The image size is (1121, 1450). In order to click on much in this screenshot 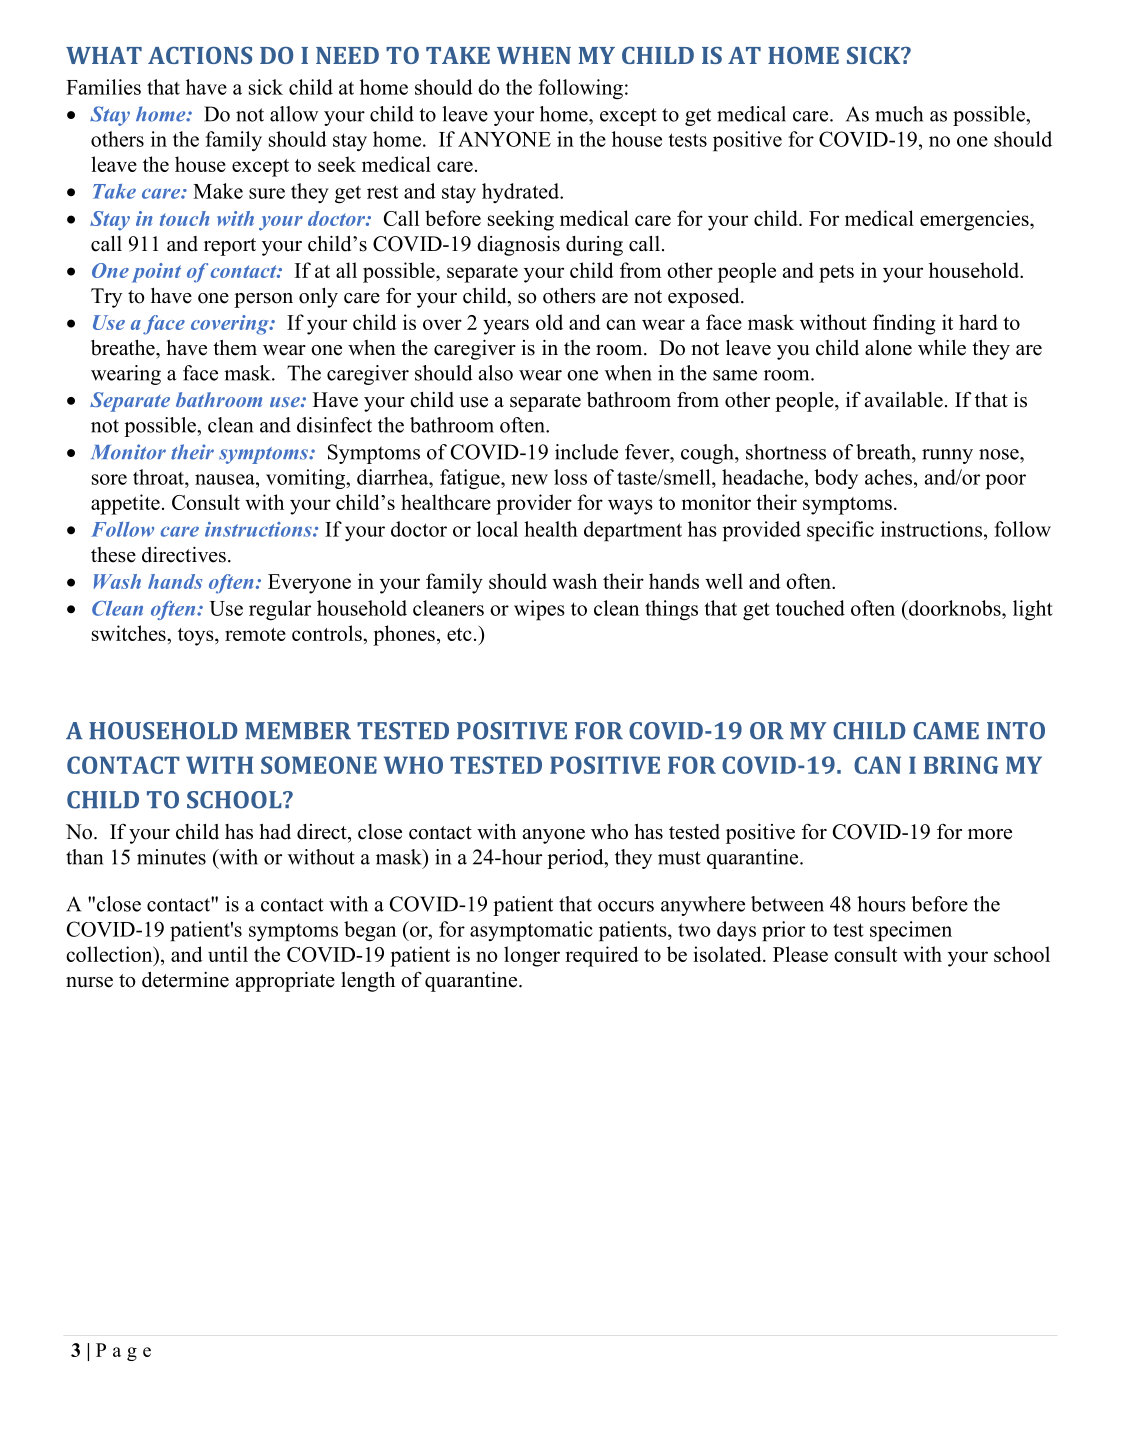, I will do `click(899, 114)`.
